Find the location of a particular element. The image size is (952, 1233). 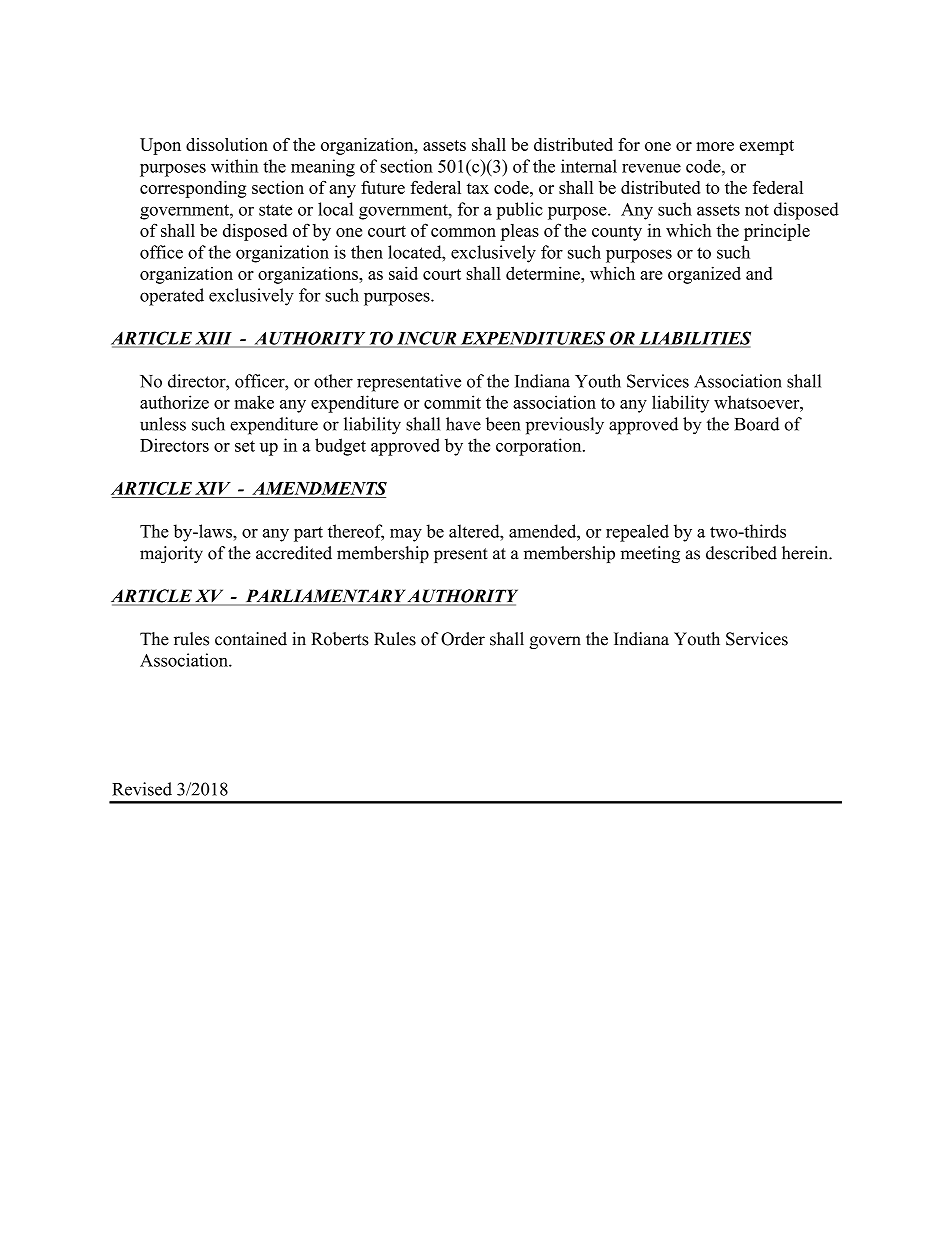

tax is located at coordinates (478, 188).
